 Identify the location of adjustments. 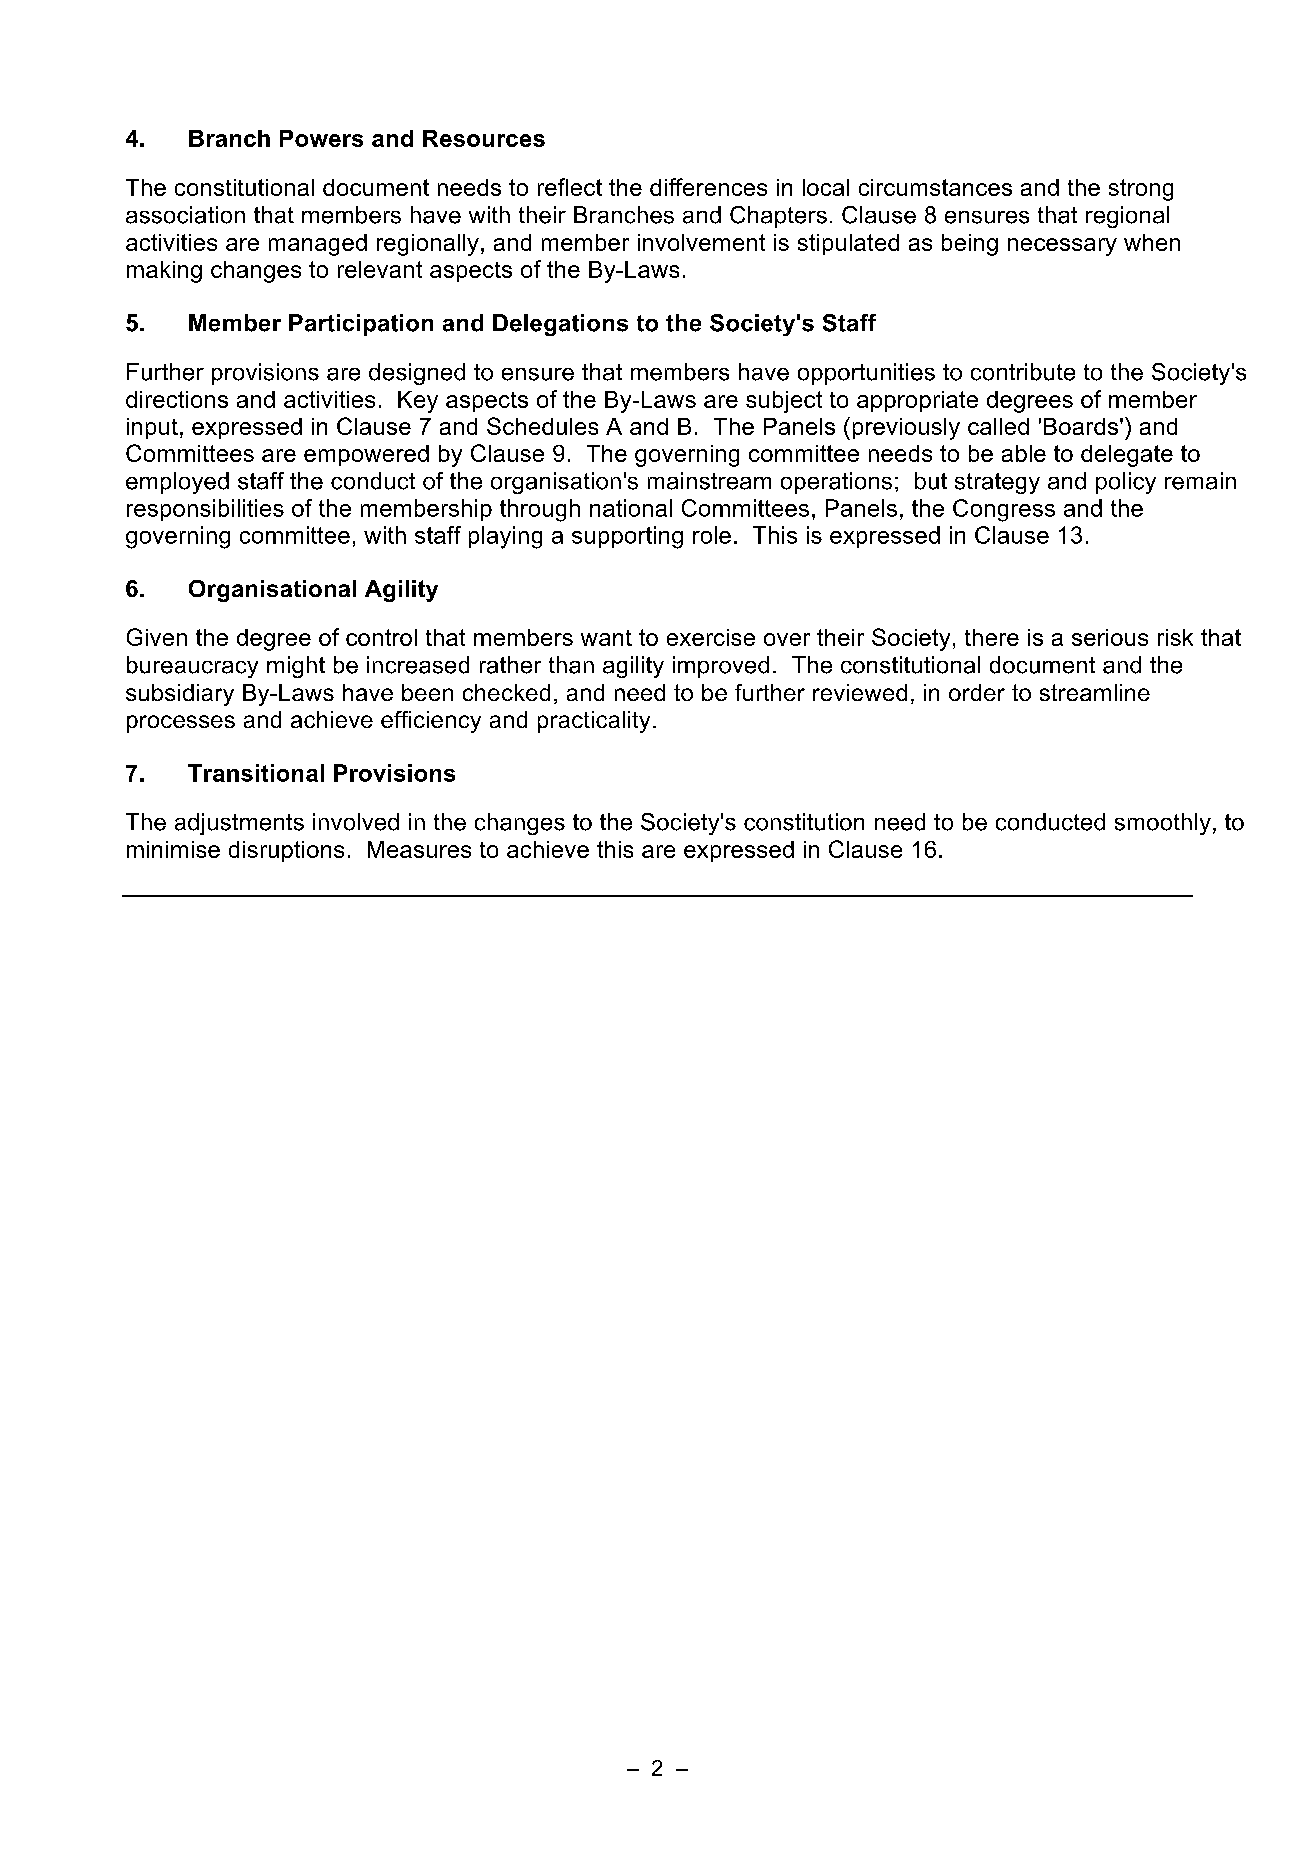
(239, 824).
